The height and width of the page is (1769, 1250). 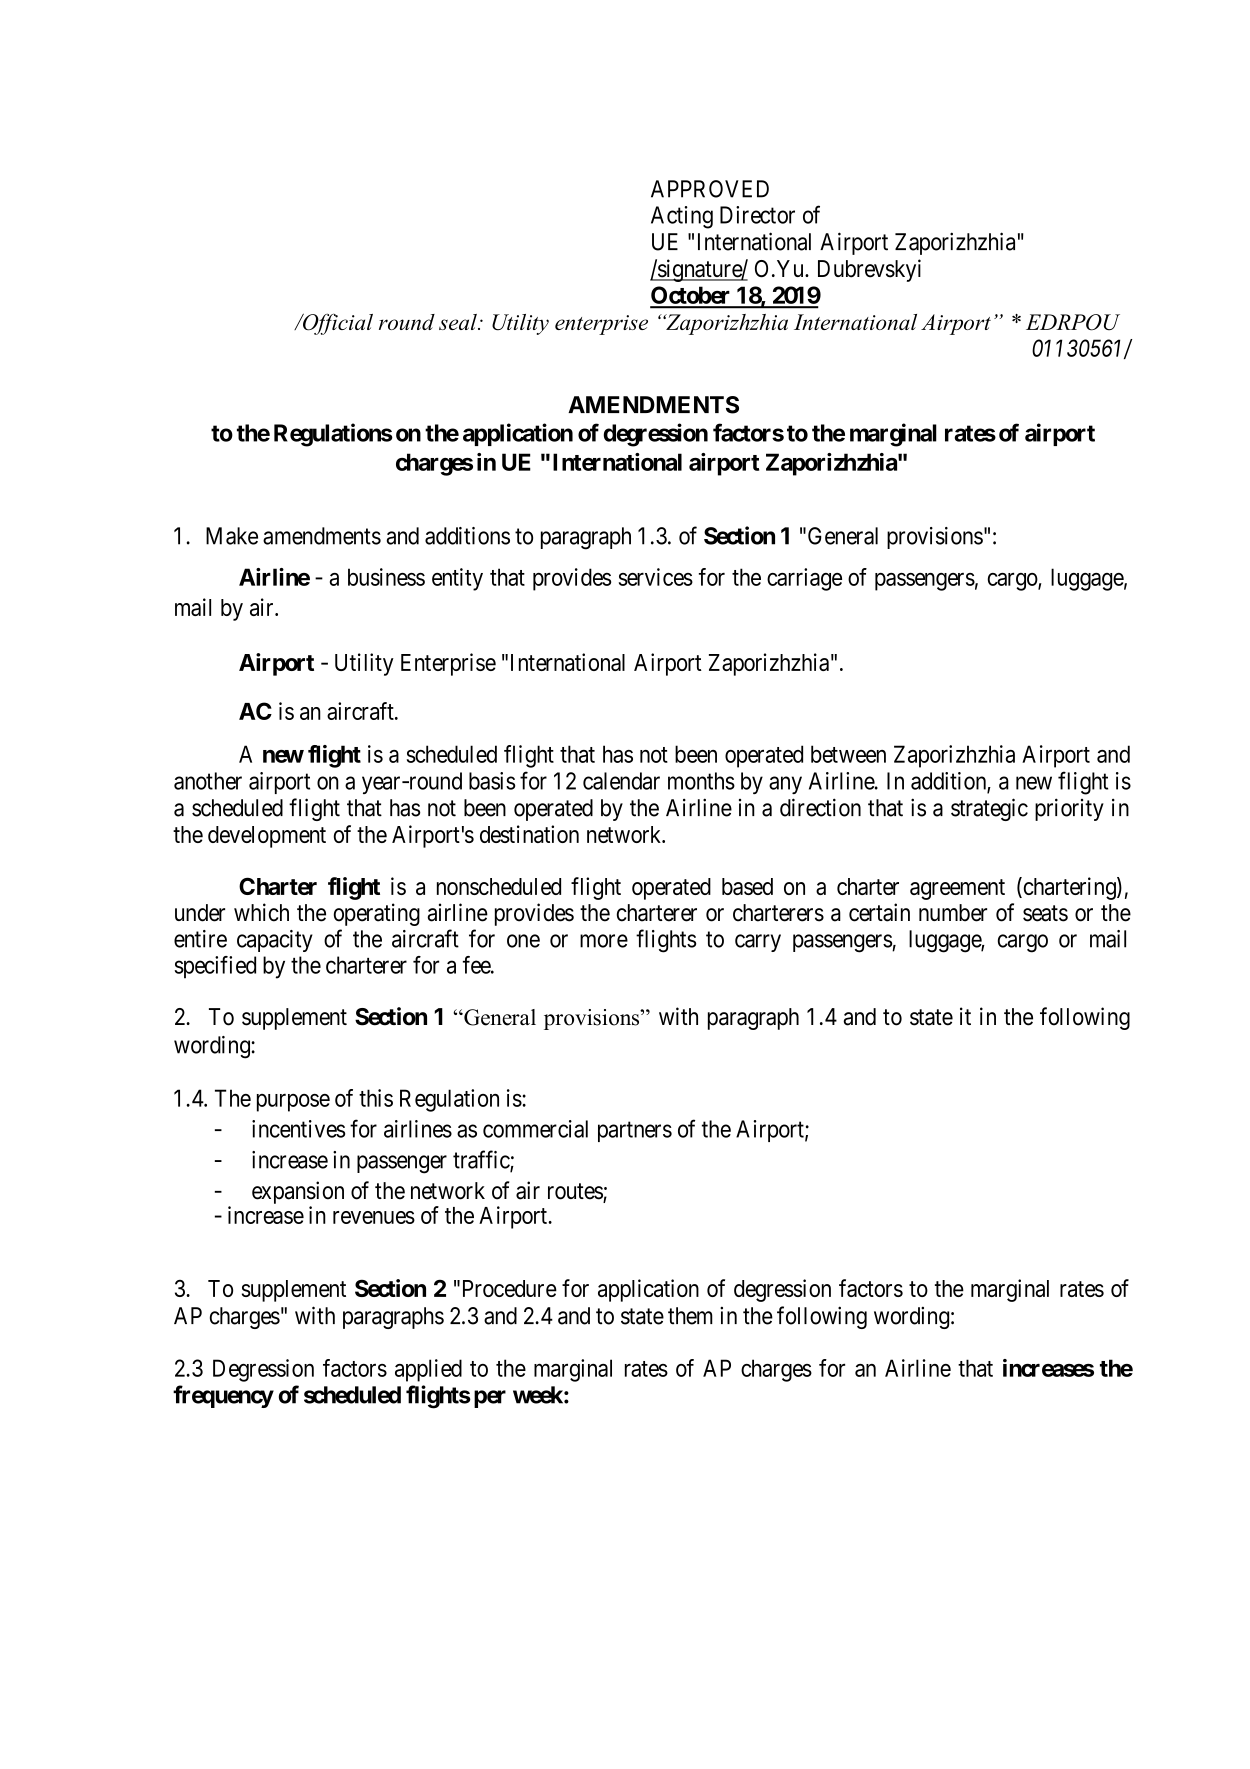 What do you see at coordinates (223, 1396) in the page?
I see `frequency` at bounding box center [223, 1396].
